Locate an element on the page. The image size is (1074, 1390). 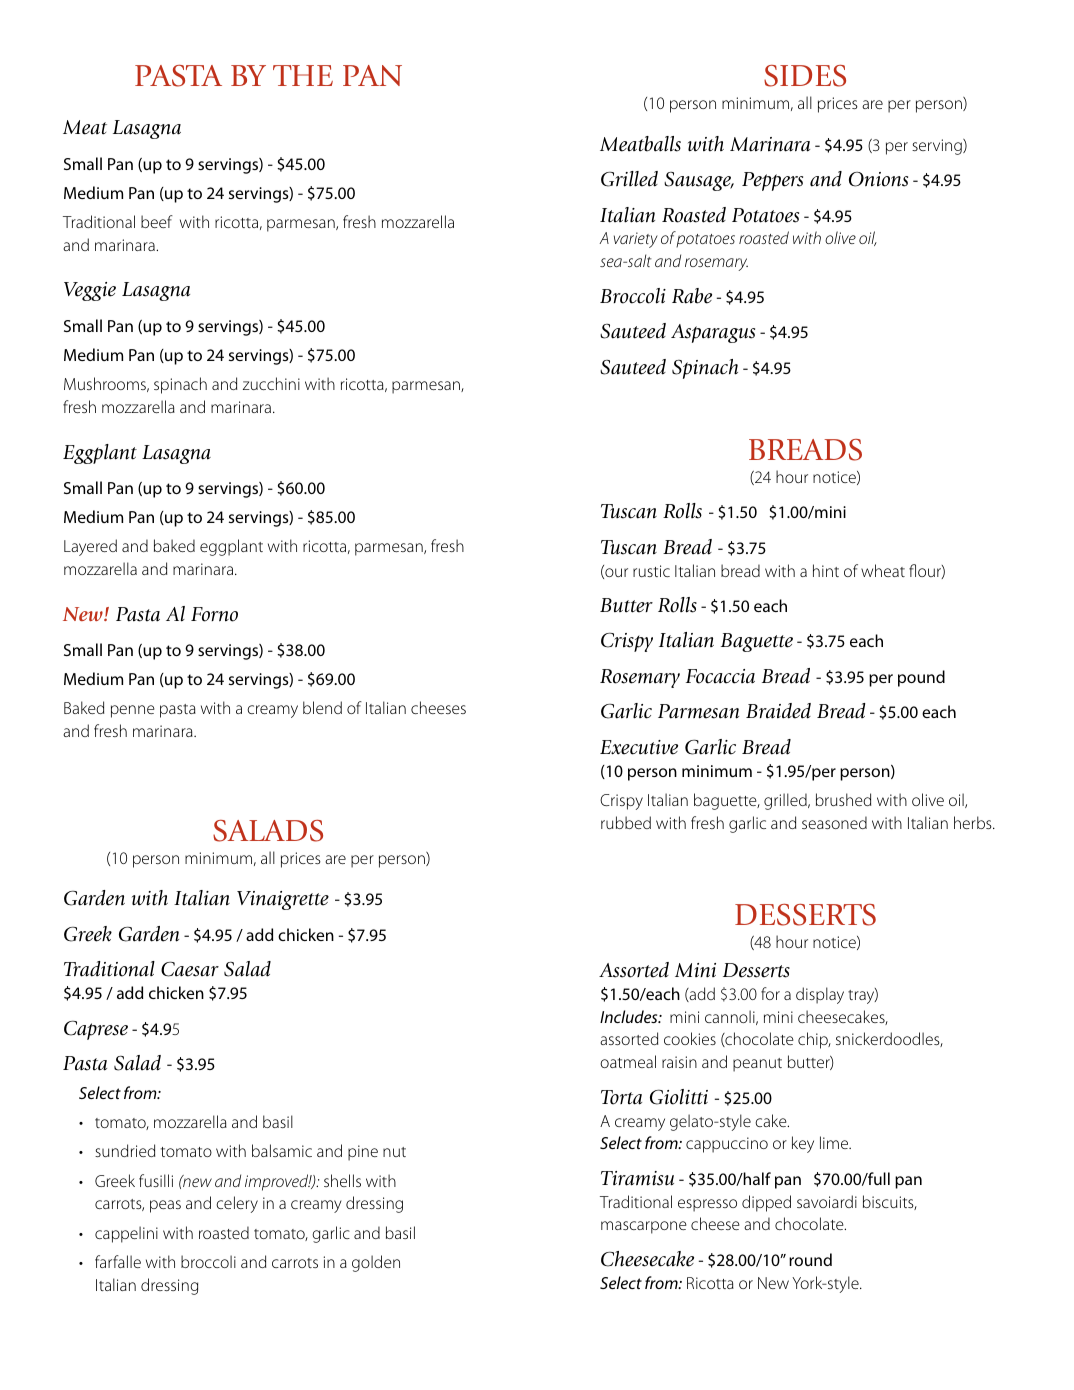
mascarpone is located at coordinates (644, 1227).
